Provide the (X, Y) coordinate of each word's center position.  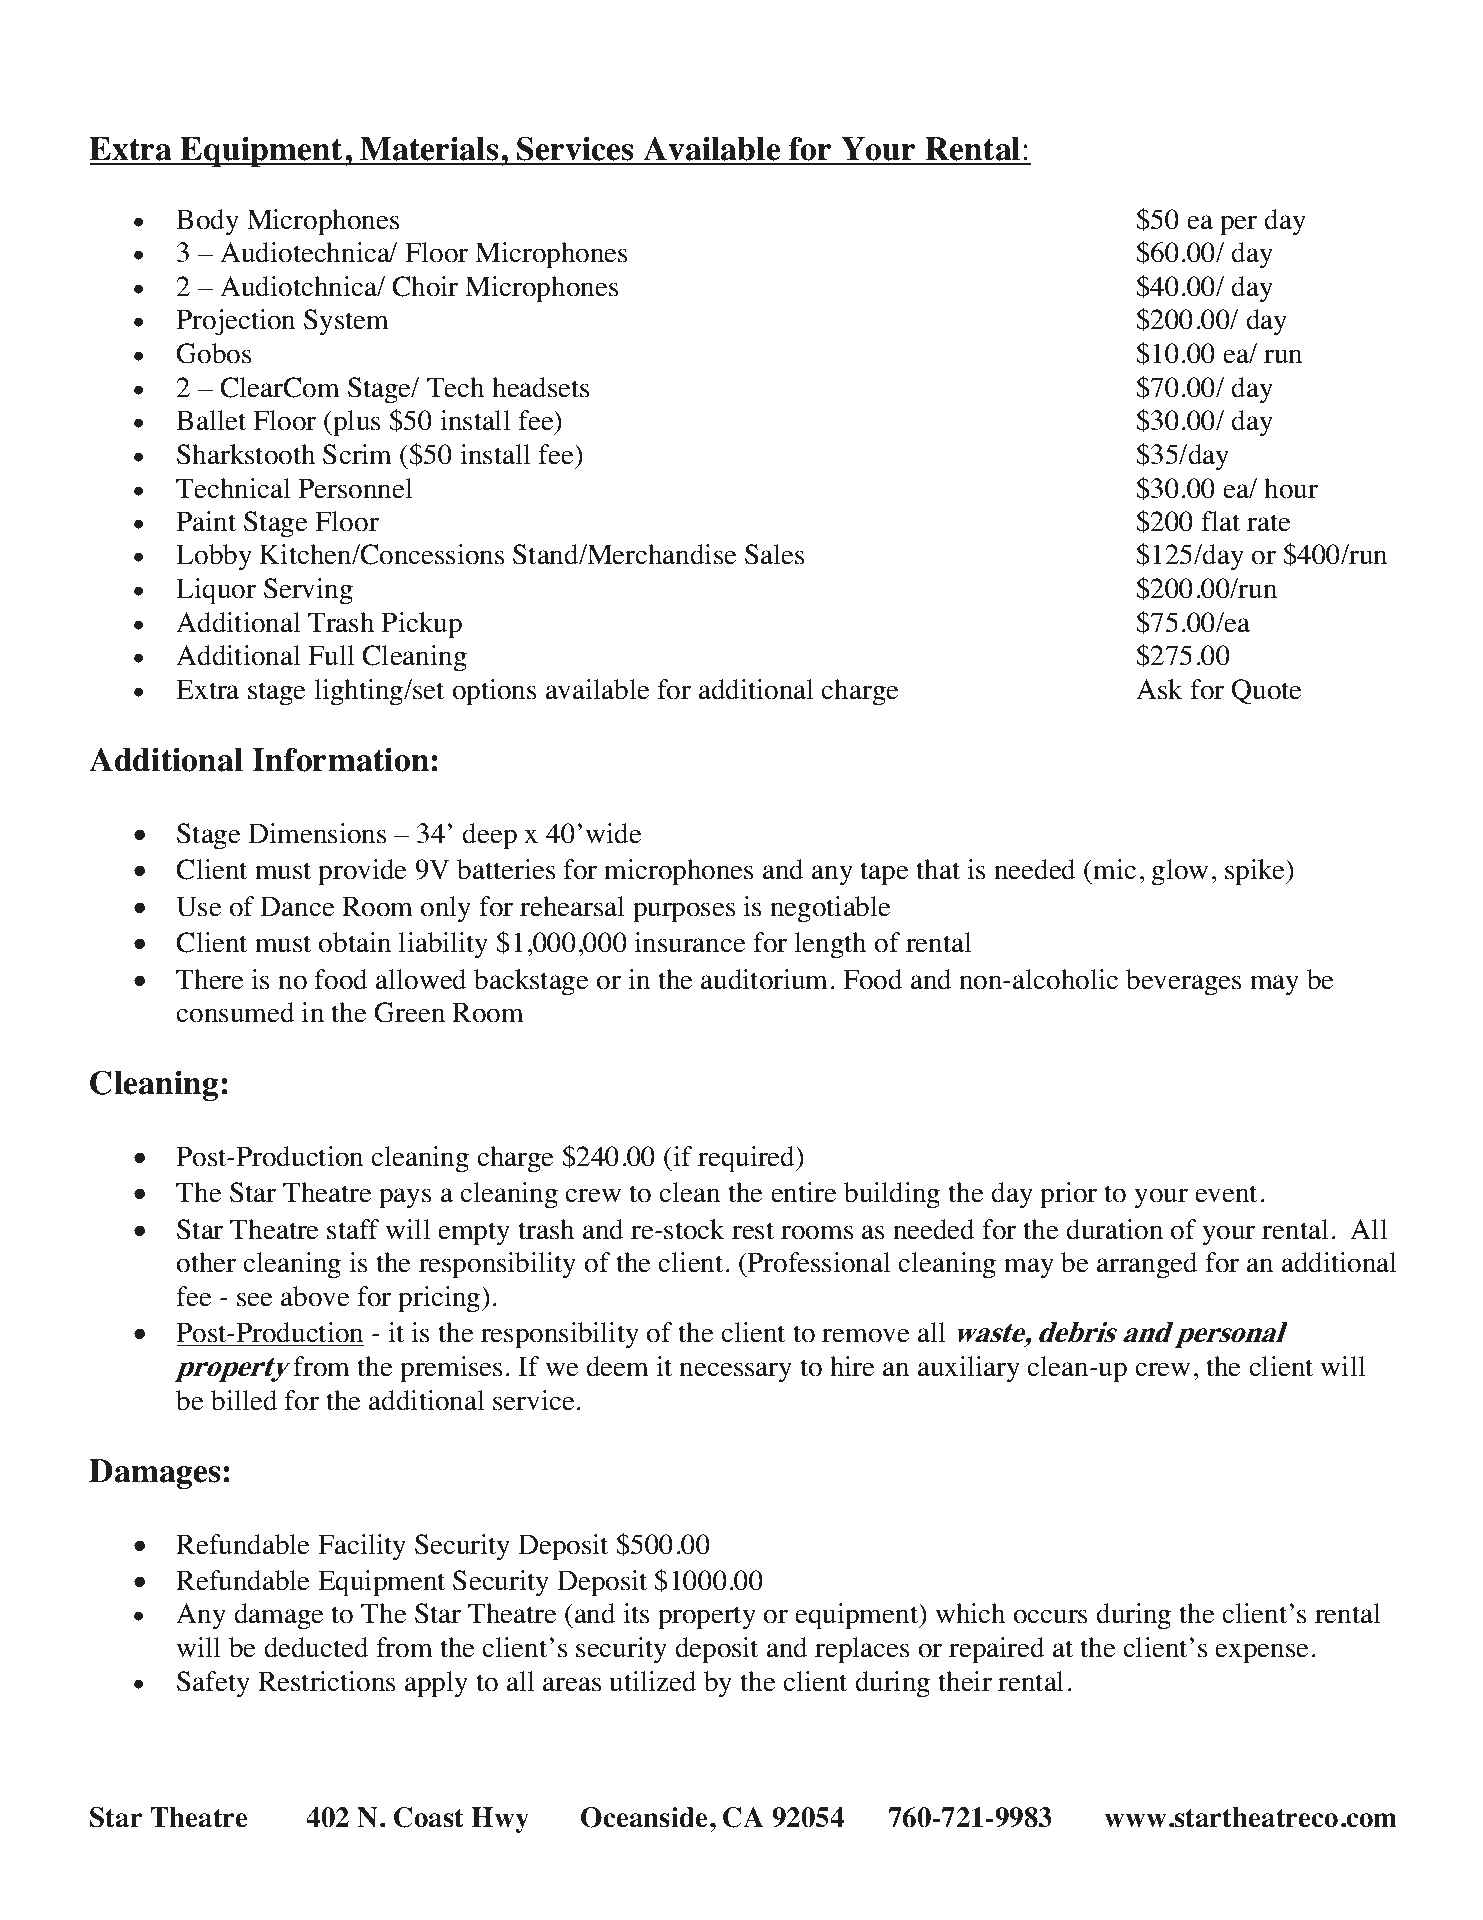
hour (1291, 488)
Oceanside (644, 1817)
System (346, 322)
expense (1261, 1653)
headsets (540, 387)
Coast (429, 1817)
